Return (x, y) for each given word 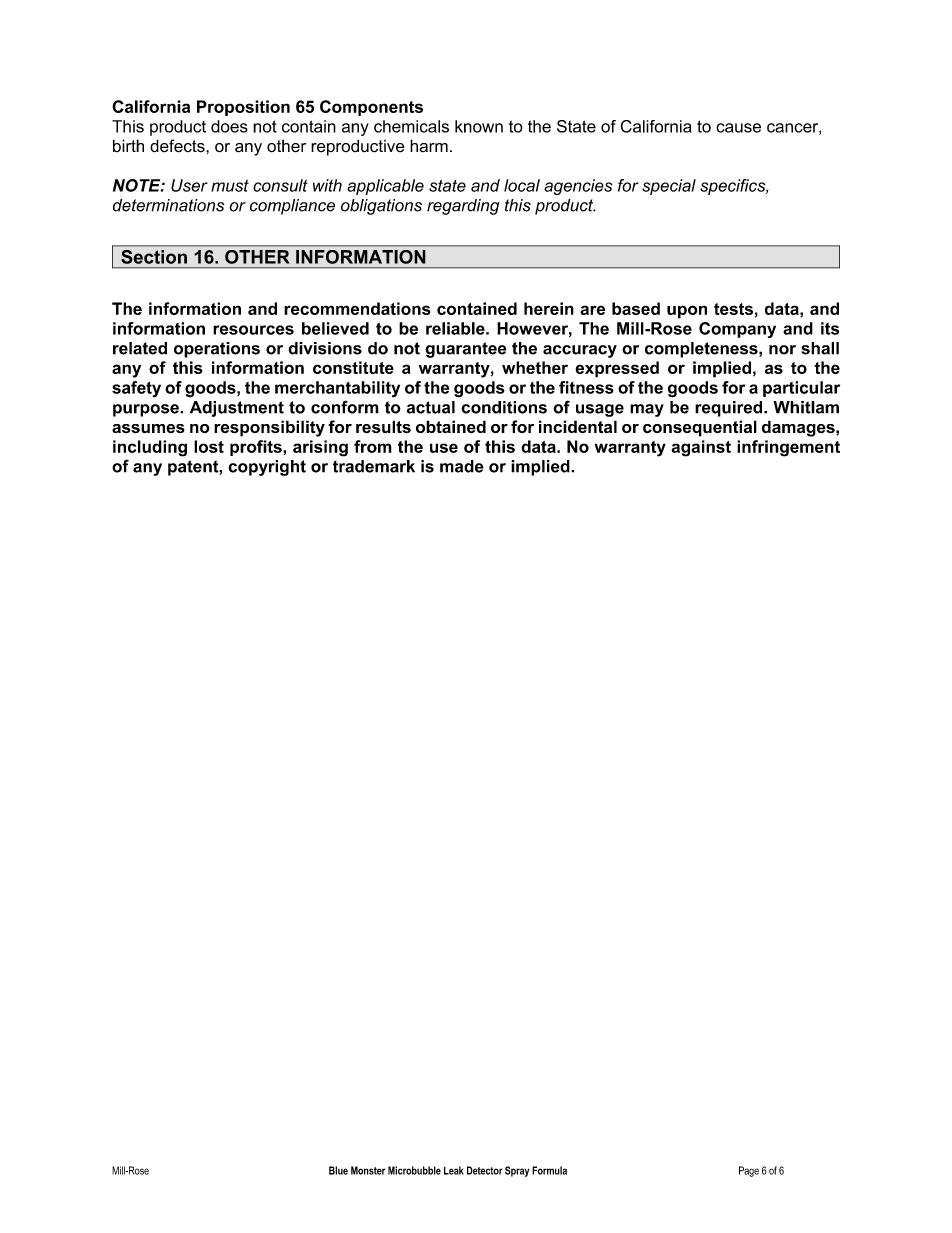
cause (738, 128)
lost (209, 446)
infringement (788, 448)
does (229, 126)
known (479, 126)
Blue (338, 1170)
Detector (485, 1170)
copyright (267, 468)
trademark (374, 466)
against (701, 448)
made (462, 466)
